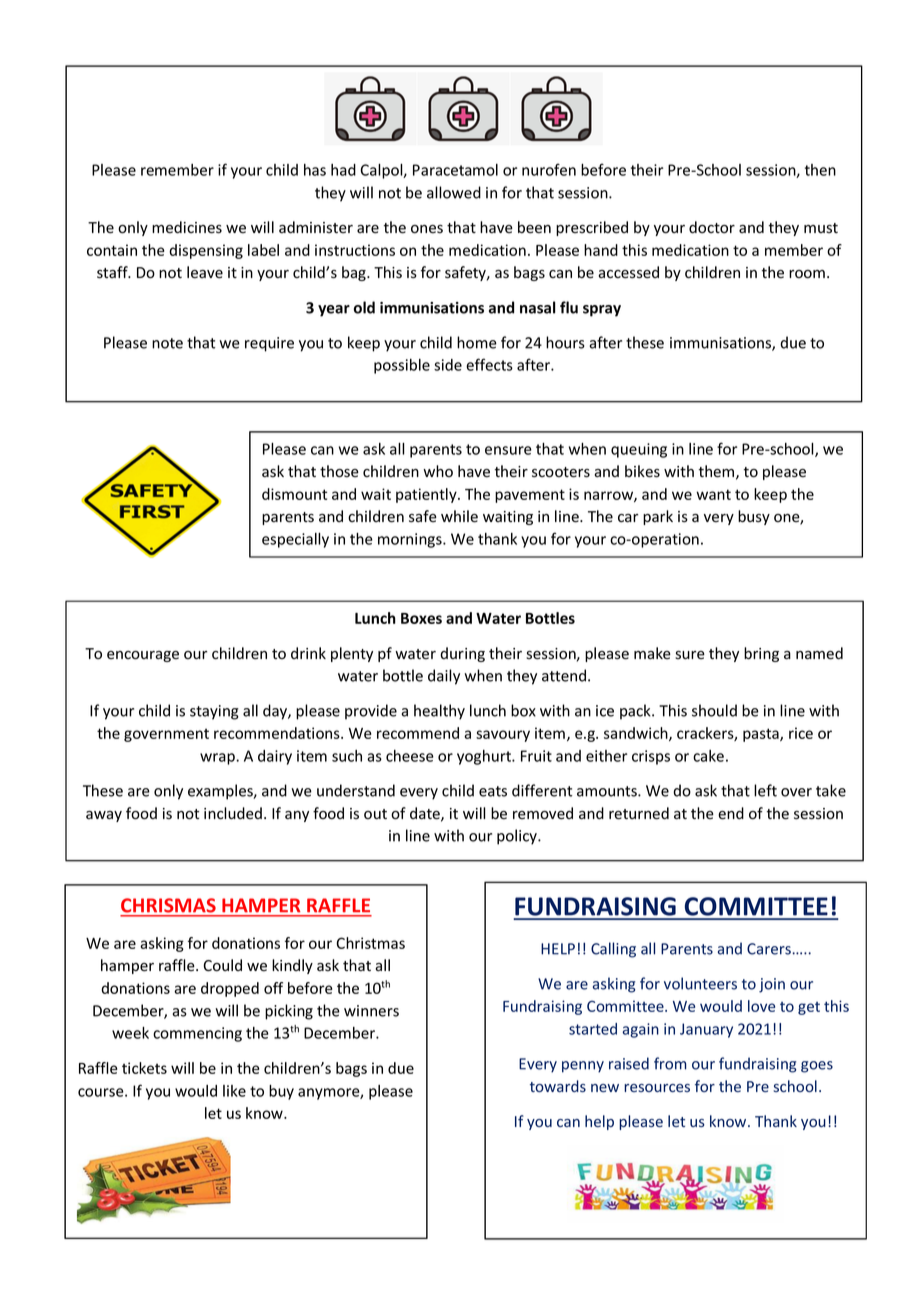 This screenshot has width=924, height=1308. I want to click on yoghurt, so click(485, 757).
